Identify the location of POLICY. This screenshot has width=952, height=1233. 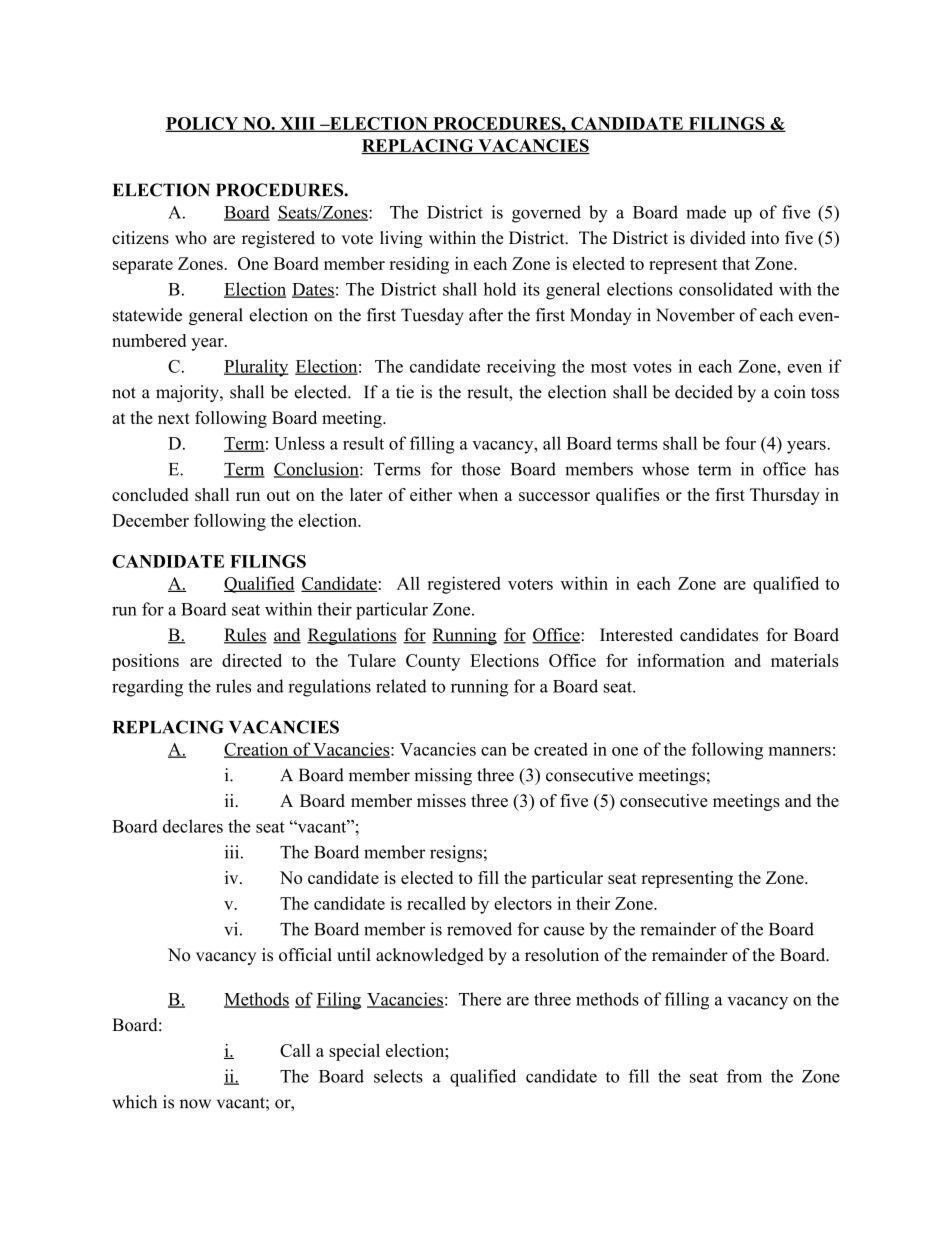
(202, 124).
